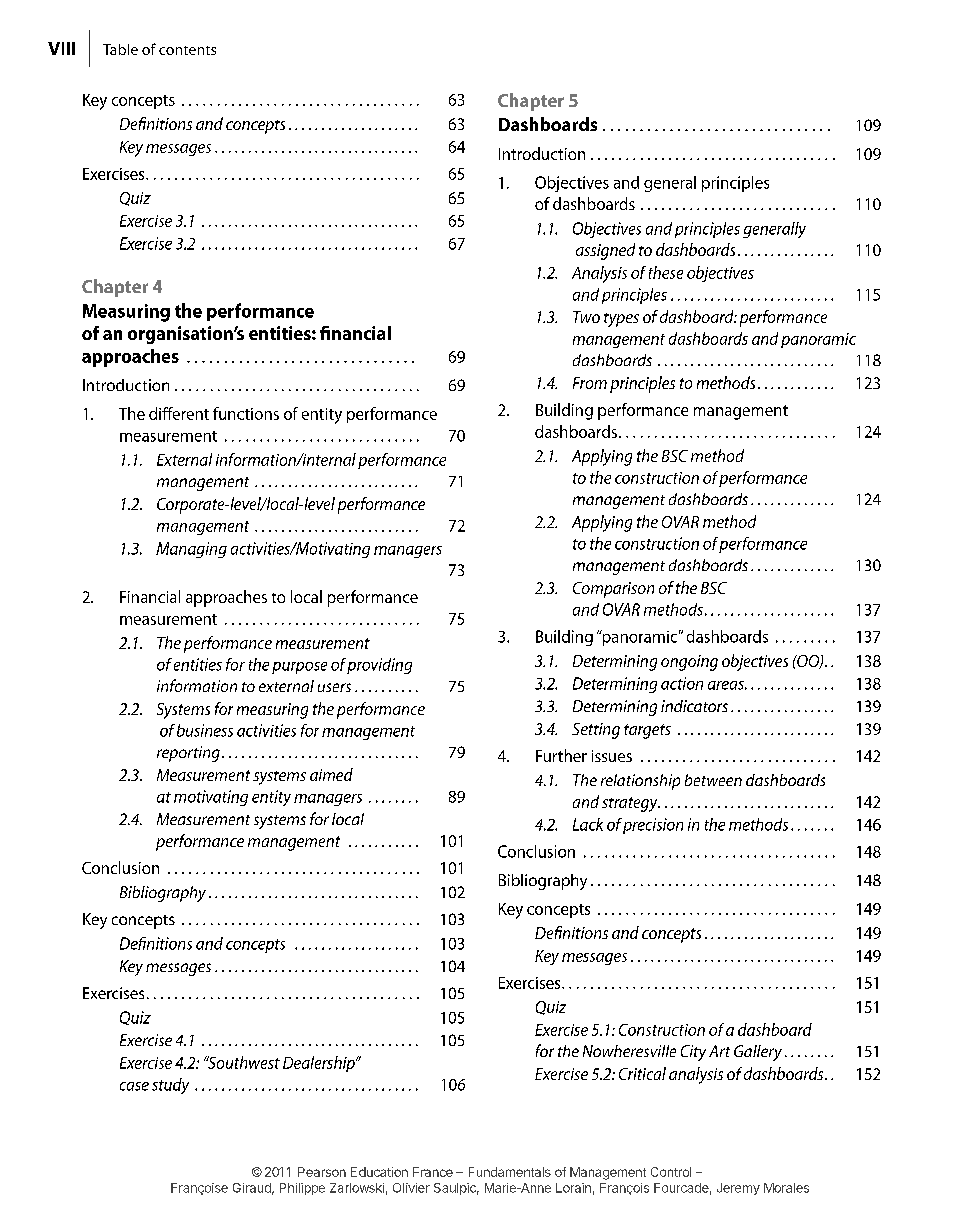 The height and width of the image is (1209, 980). I want to click on Two, so click(586, 317).
